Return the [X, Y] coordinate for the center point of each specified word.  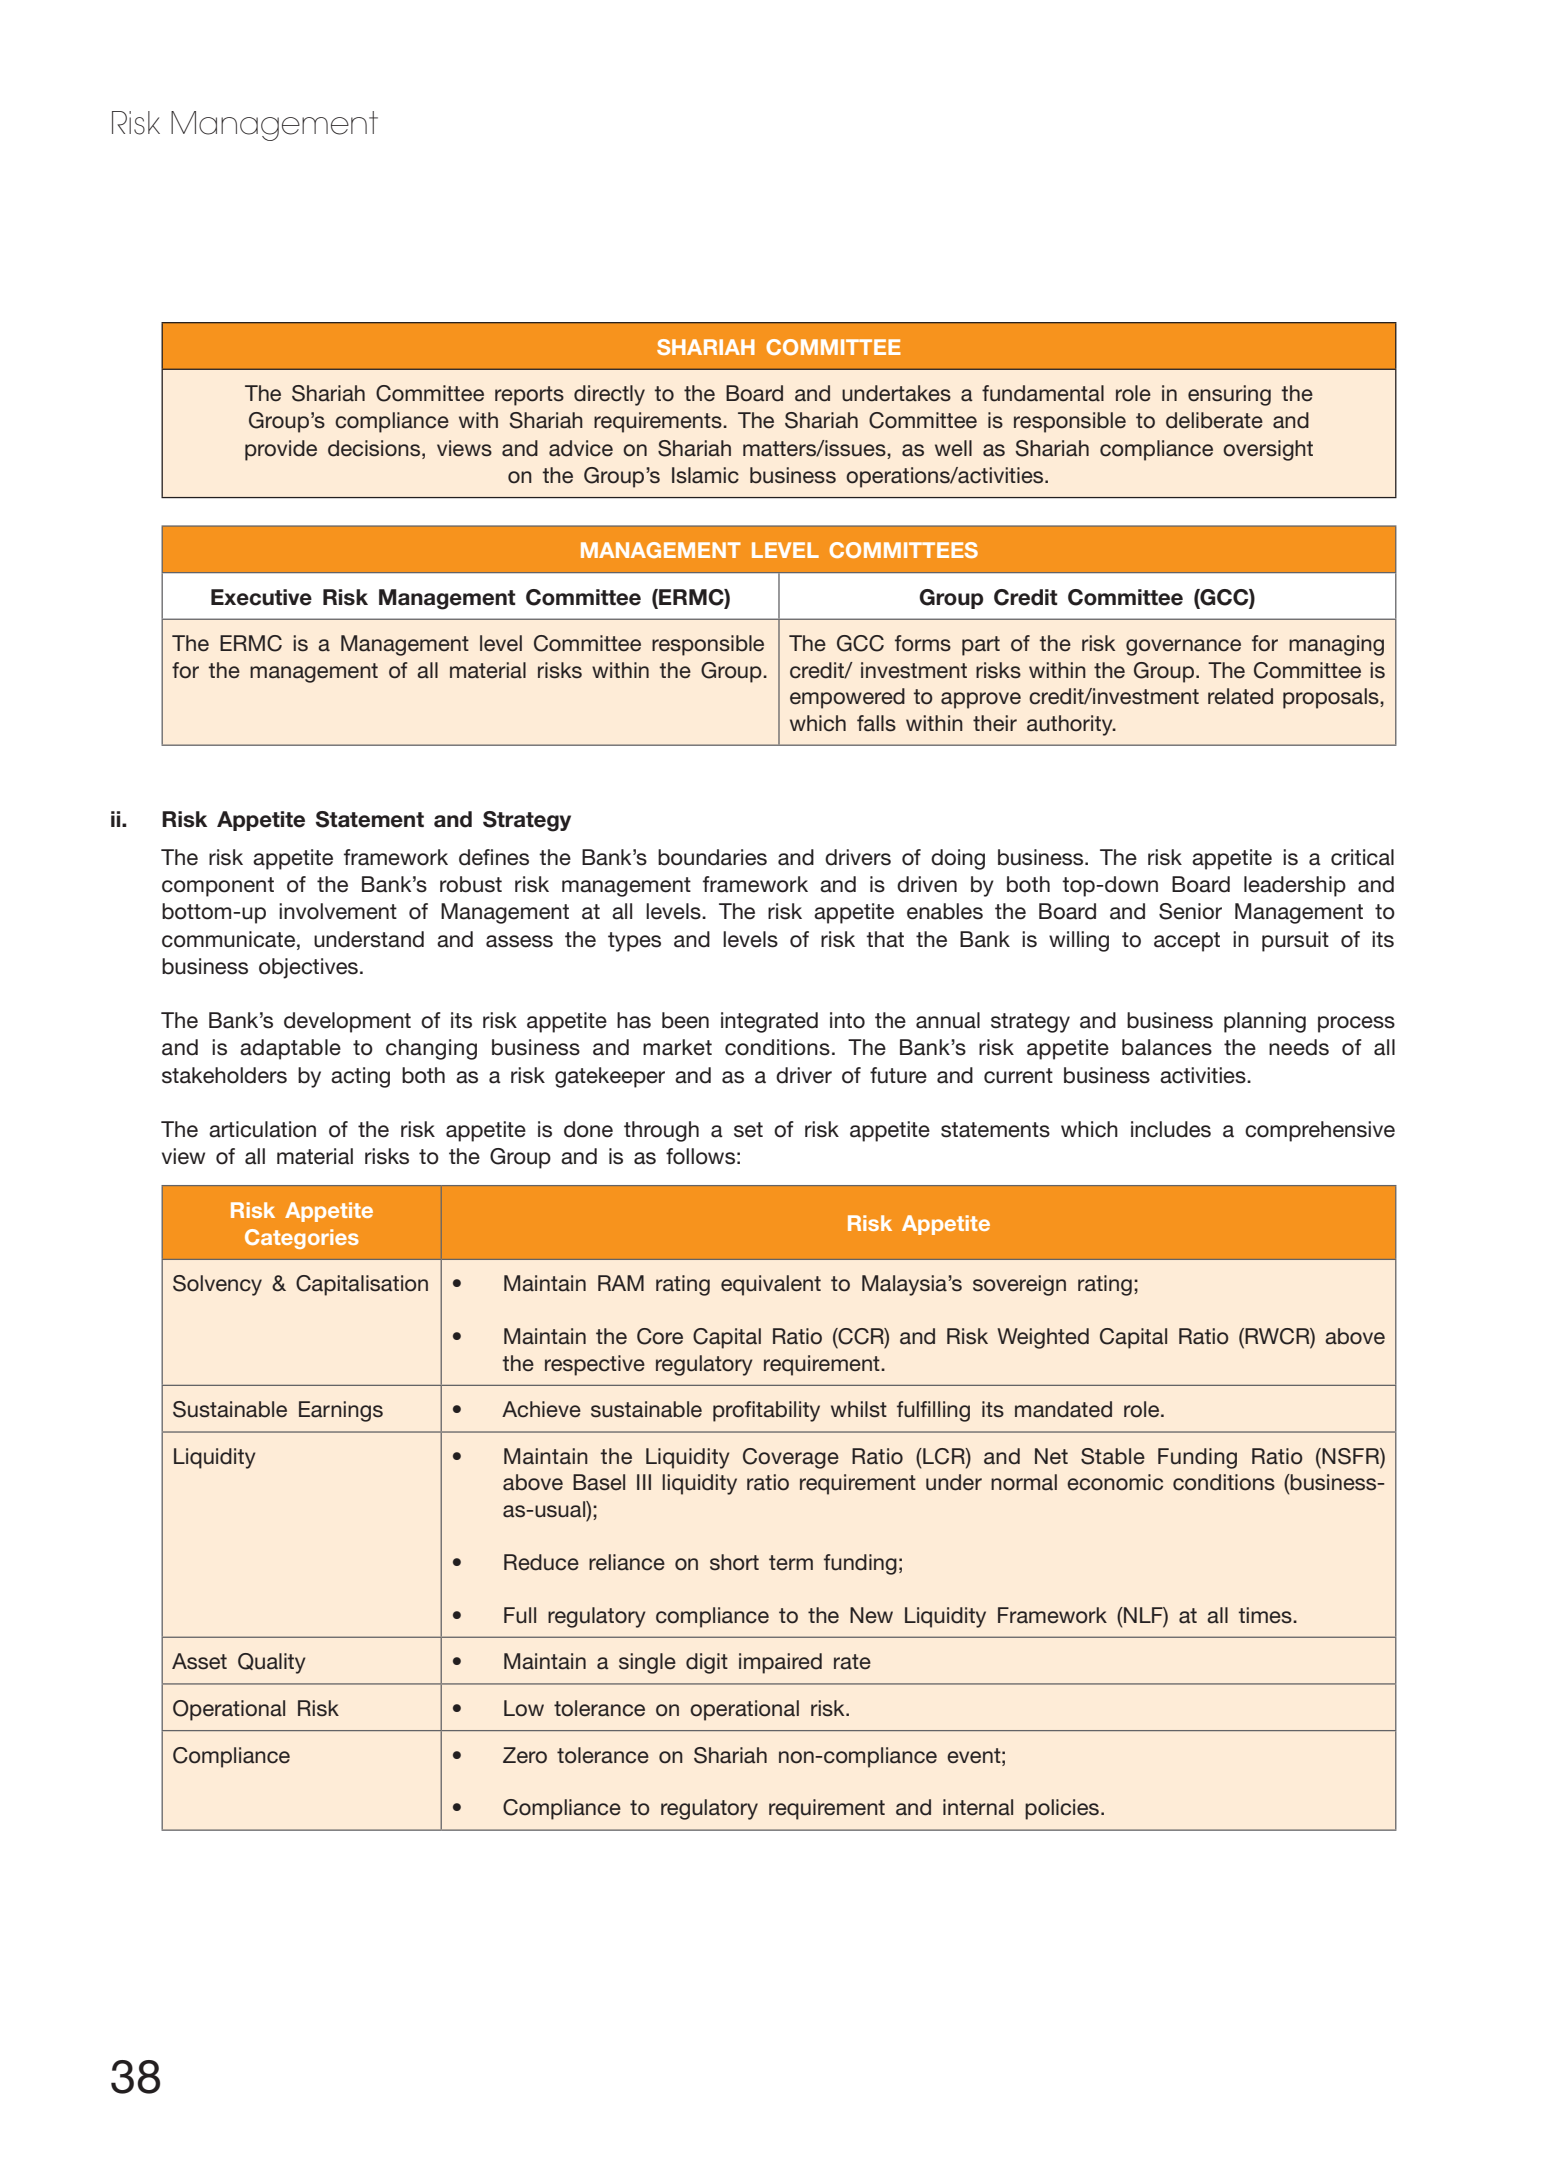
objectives [308, 968]
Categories [302, 1239]
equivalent [771, 1285]
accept [1187, 942]
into [847, 1020]
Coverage [791, 1458]
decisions [375, 448]
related [1240, 696]
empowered [847, 698]
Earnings [341, 1411]
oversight [1268, 450]
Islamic [705, 475]
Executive [261, 597]
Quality [272, 1663]
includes [1171, 1129]
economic [1115, 1482]
